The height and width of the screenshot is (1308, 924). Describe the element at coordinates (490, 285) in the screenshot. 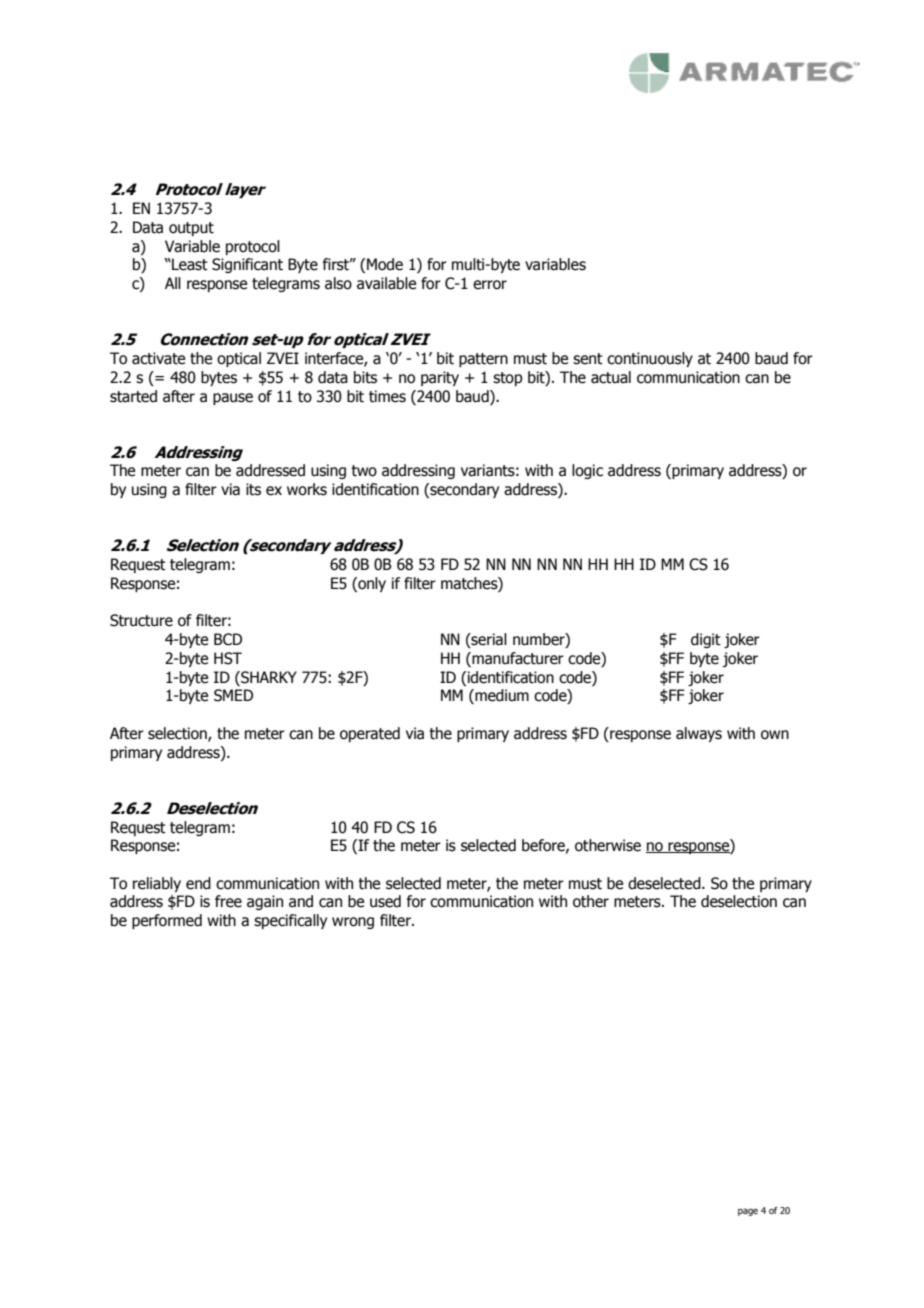

I see `error` at that location.
